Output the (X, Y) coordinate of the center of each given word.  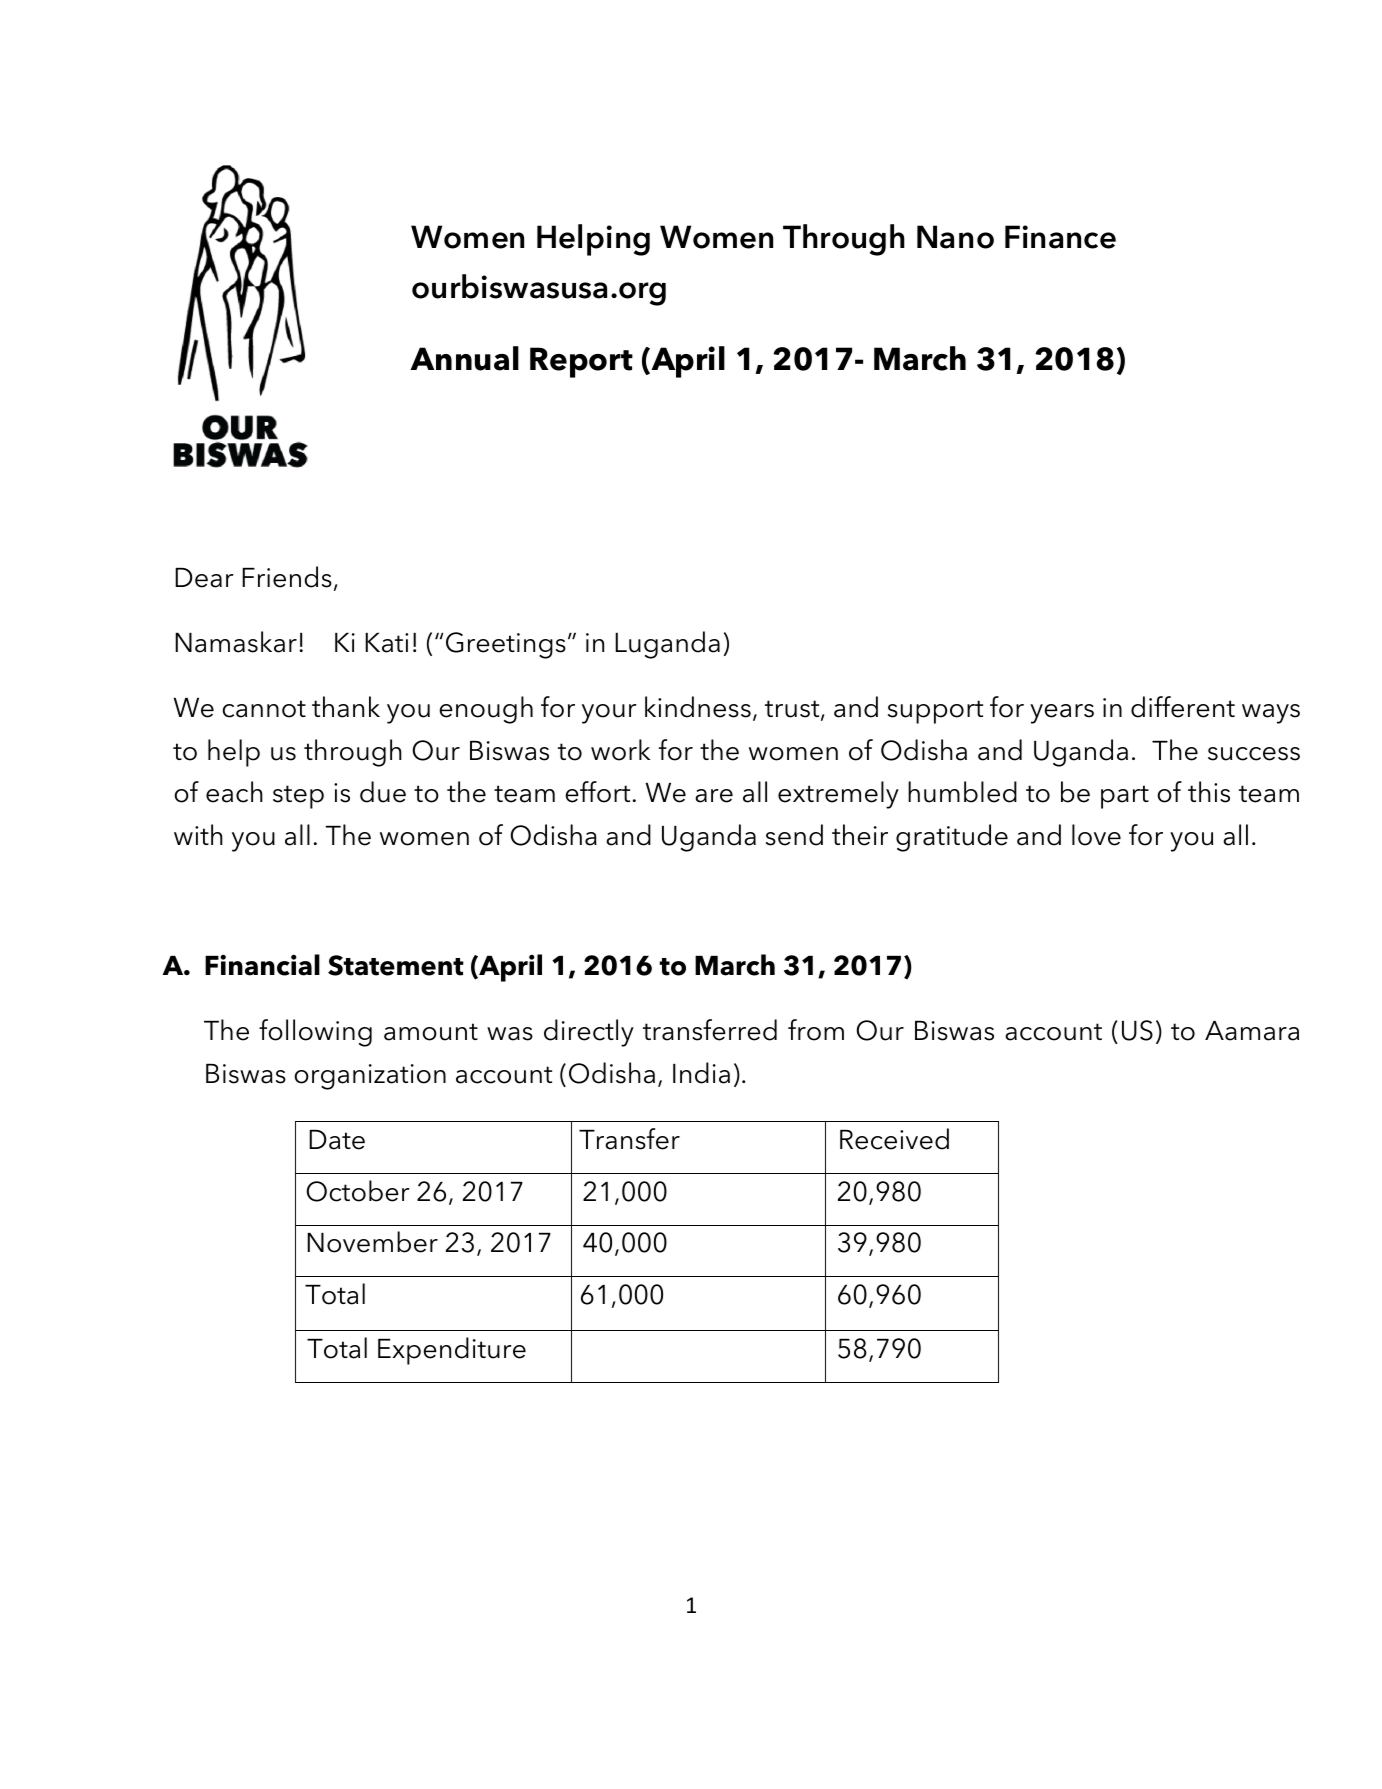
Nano (955, 237)
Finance (1060, 237)
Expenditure (452, 1351)
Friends (287, 577)
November (372, 1242)
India (701, 1073)
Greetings (506, 645)
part (1125, 797)
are (714, 796)
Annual (464, 358)
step (298, 797)
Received (894, 1139)
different (1183, 707)
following (315, 1033)
